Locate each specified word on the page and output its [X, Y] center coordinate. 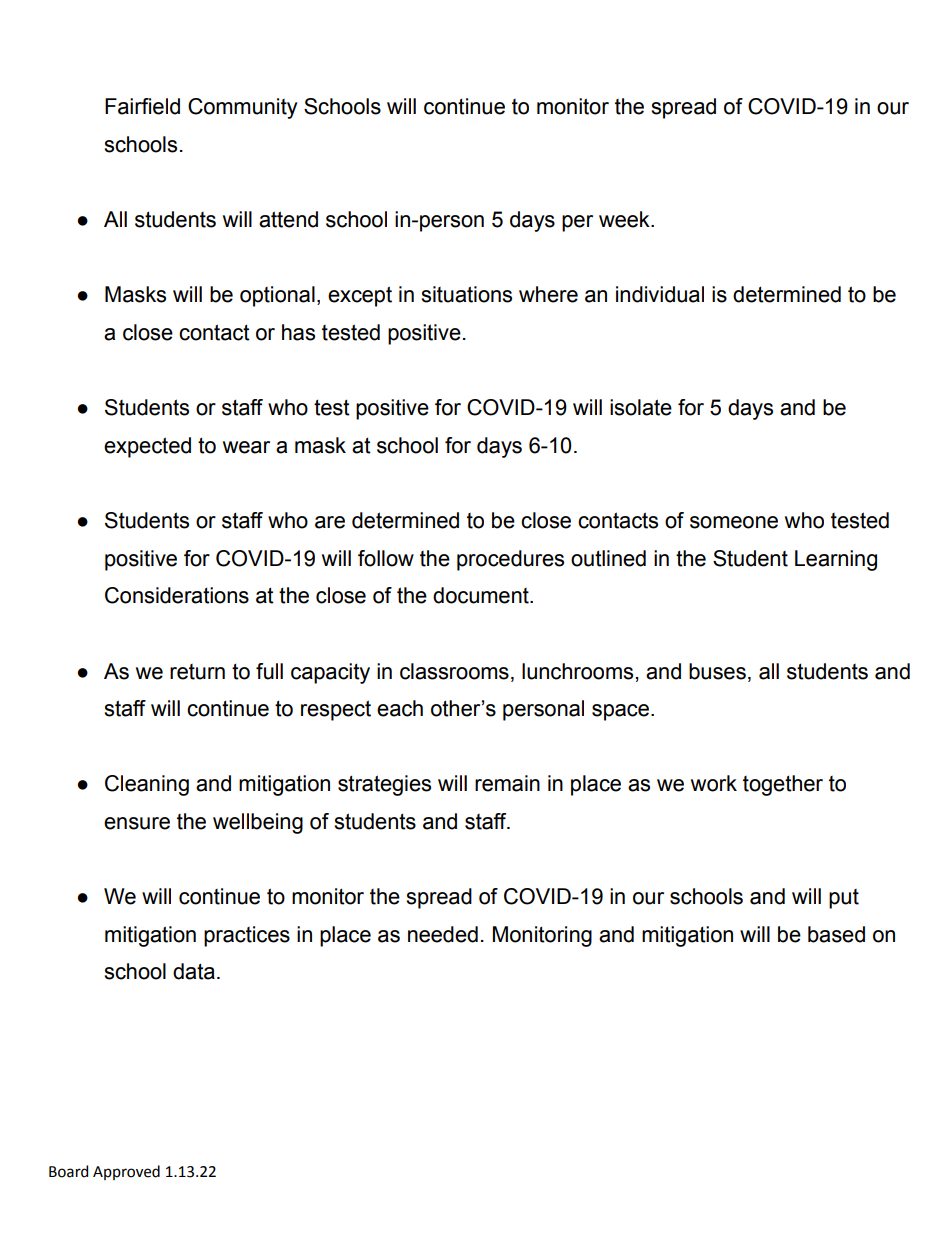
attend [288, 219]
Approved [126, 1172]
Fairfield [142, 106]
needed [443, 934]
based [836, 934]
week [625, 219]
